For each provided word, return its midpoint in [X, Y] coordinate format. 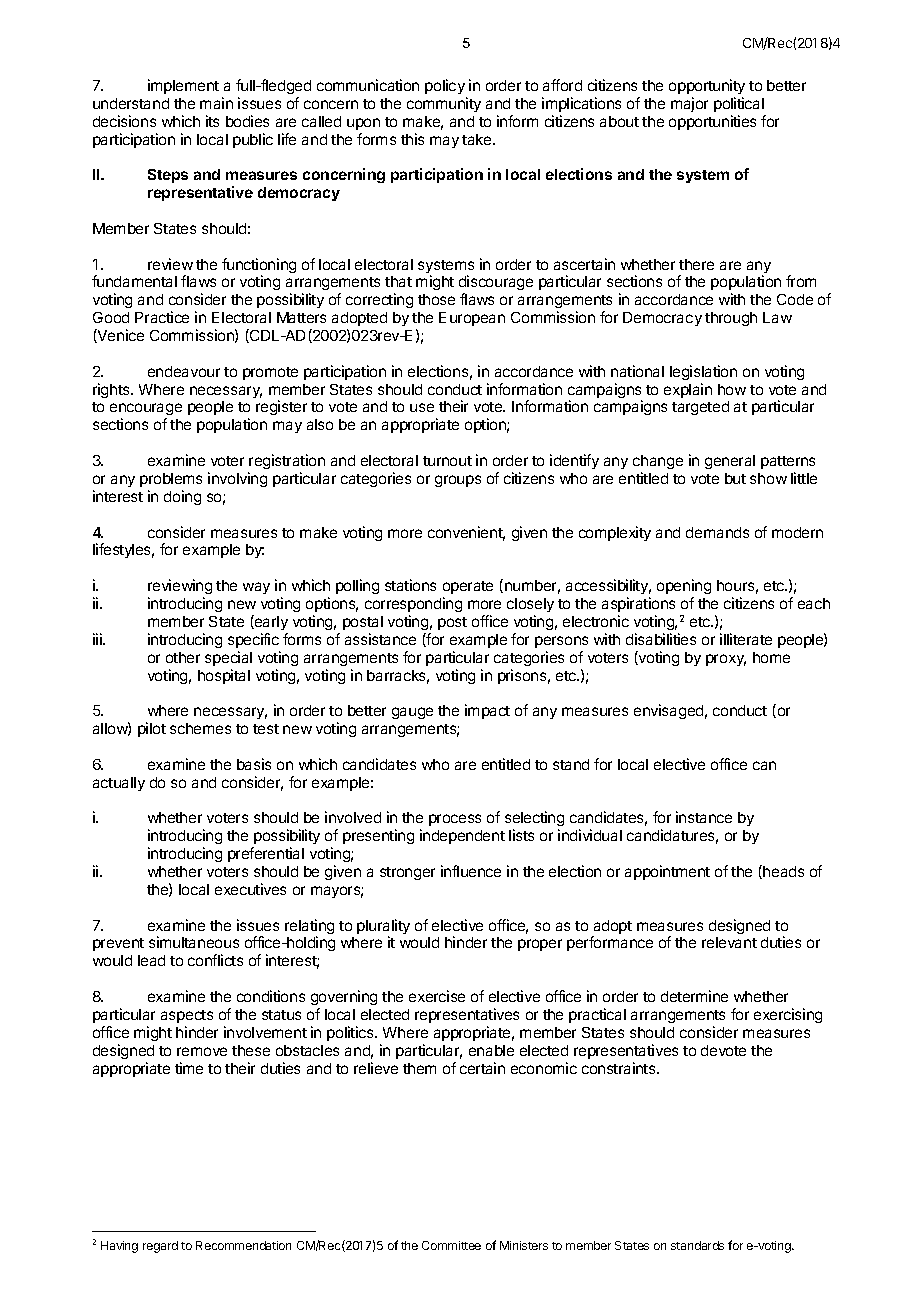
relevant [729, 942]
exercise [437, 996]
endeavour [184, 371]
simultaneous [194, 942]
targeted [700, 408]
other [183, 657]
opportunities [712, 122]
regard [160, 1247]
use [422, 407]
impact [487, 711]
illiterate [746, 639]
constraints [620, 1068]
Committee [451, 1245]
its [212, 121]
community [444, 104]
